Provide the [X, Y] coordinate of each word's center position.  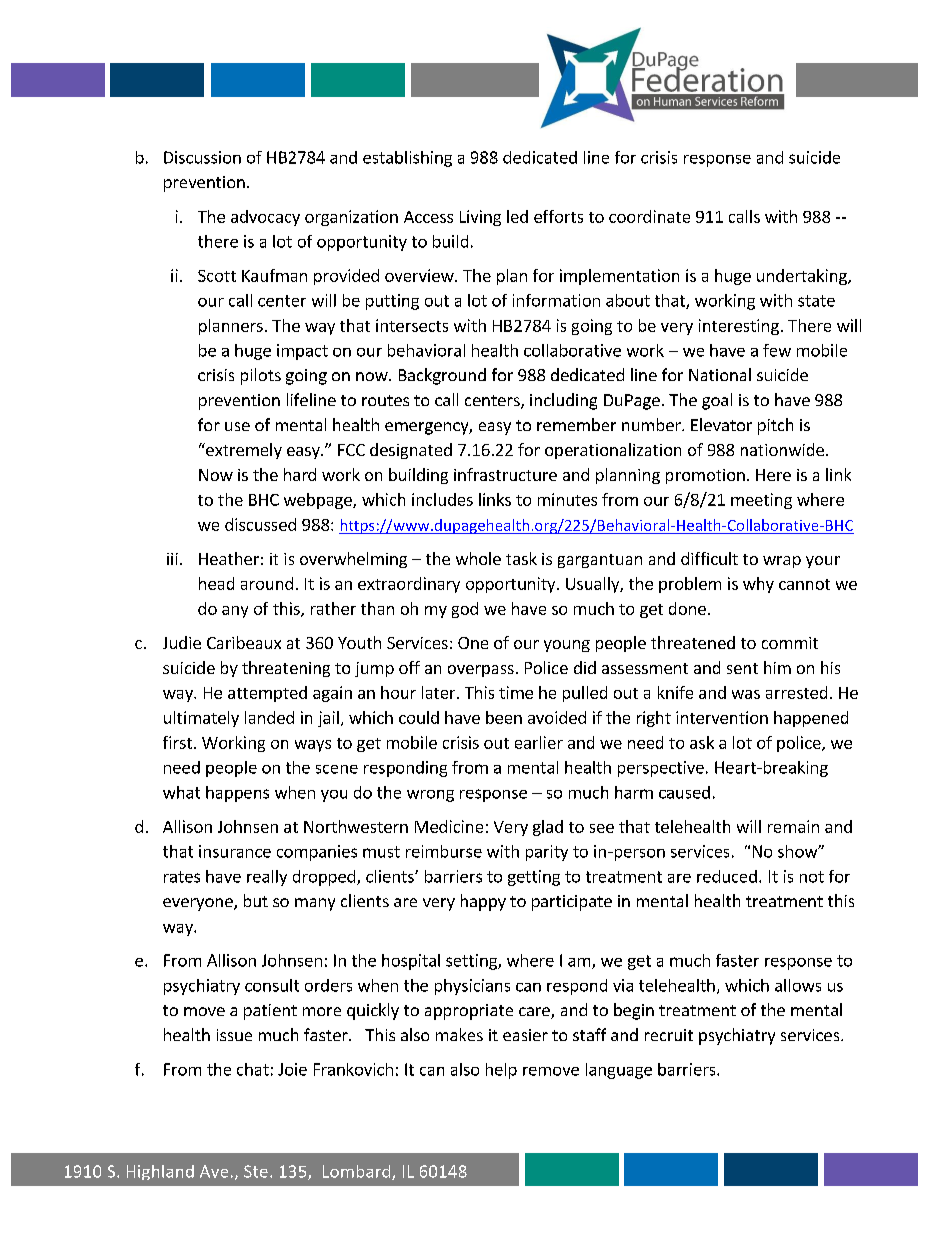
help [501, 1071]
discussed [260, 524]
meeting [761, 501]
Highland [160, 1172]
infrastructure [505, 474]
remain [793, 826]
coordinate [649, 216]
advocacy [265, 218]
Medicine [449, 826]
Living [480, 218]
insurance [235, 851]
